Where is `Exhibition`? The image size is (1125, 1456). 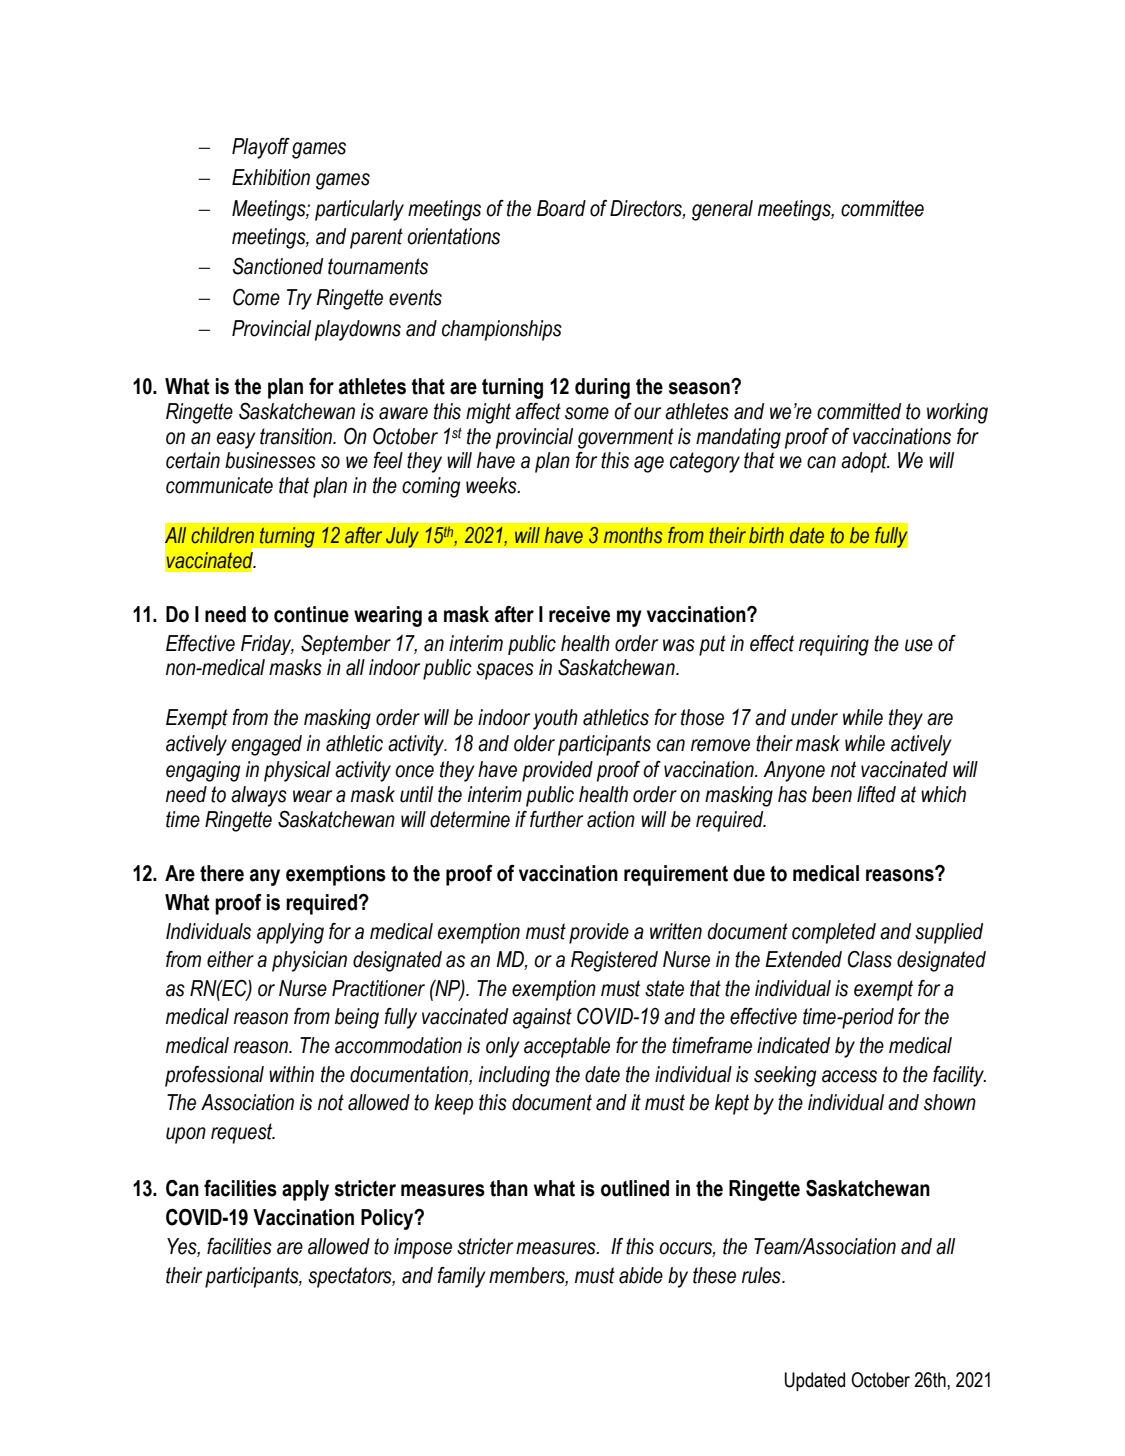
Exhibition is located at coordinates (271, 177).
